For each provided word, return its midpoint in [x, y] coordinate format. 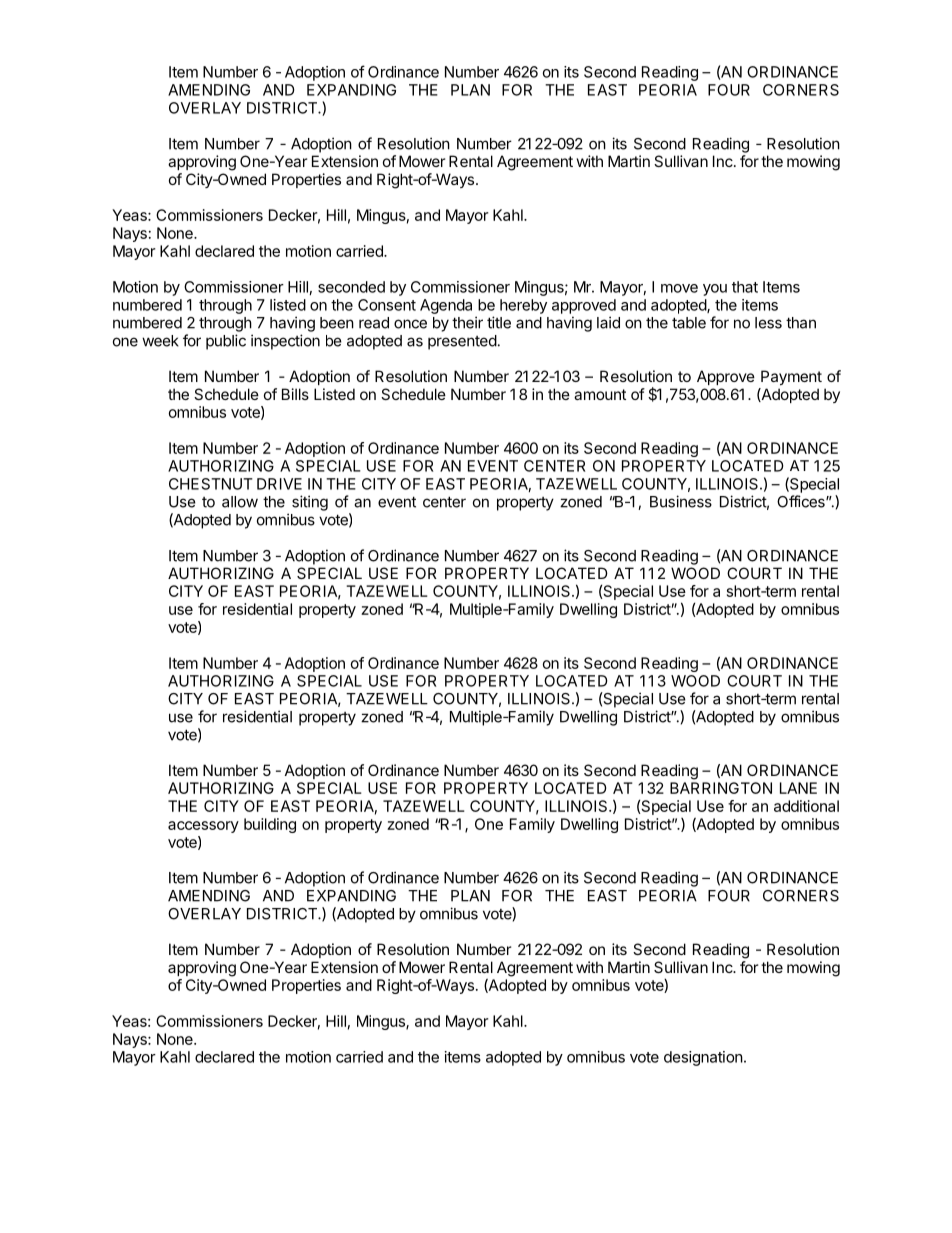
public [226, 342]
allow [240, 502]
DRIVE [279, 484]
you [715, 290]
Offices [802, 501]
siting [310, 503]
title [499, 322]
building [270, 825]
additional [806, 806]
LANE [798, 788]
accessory [203, 827]
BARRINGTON [721, 788]
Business [681, 501]
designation [703, 1058]
